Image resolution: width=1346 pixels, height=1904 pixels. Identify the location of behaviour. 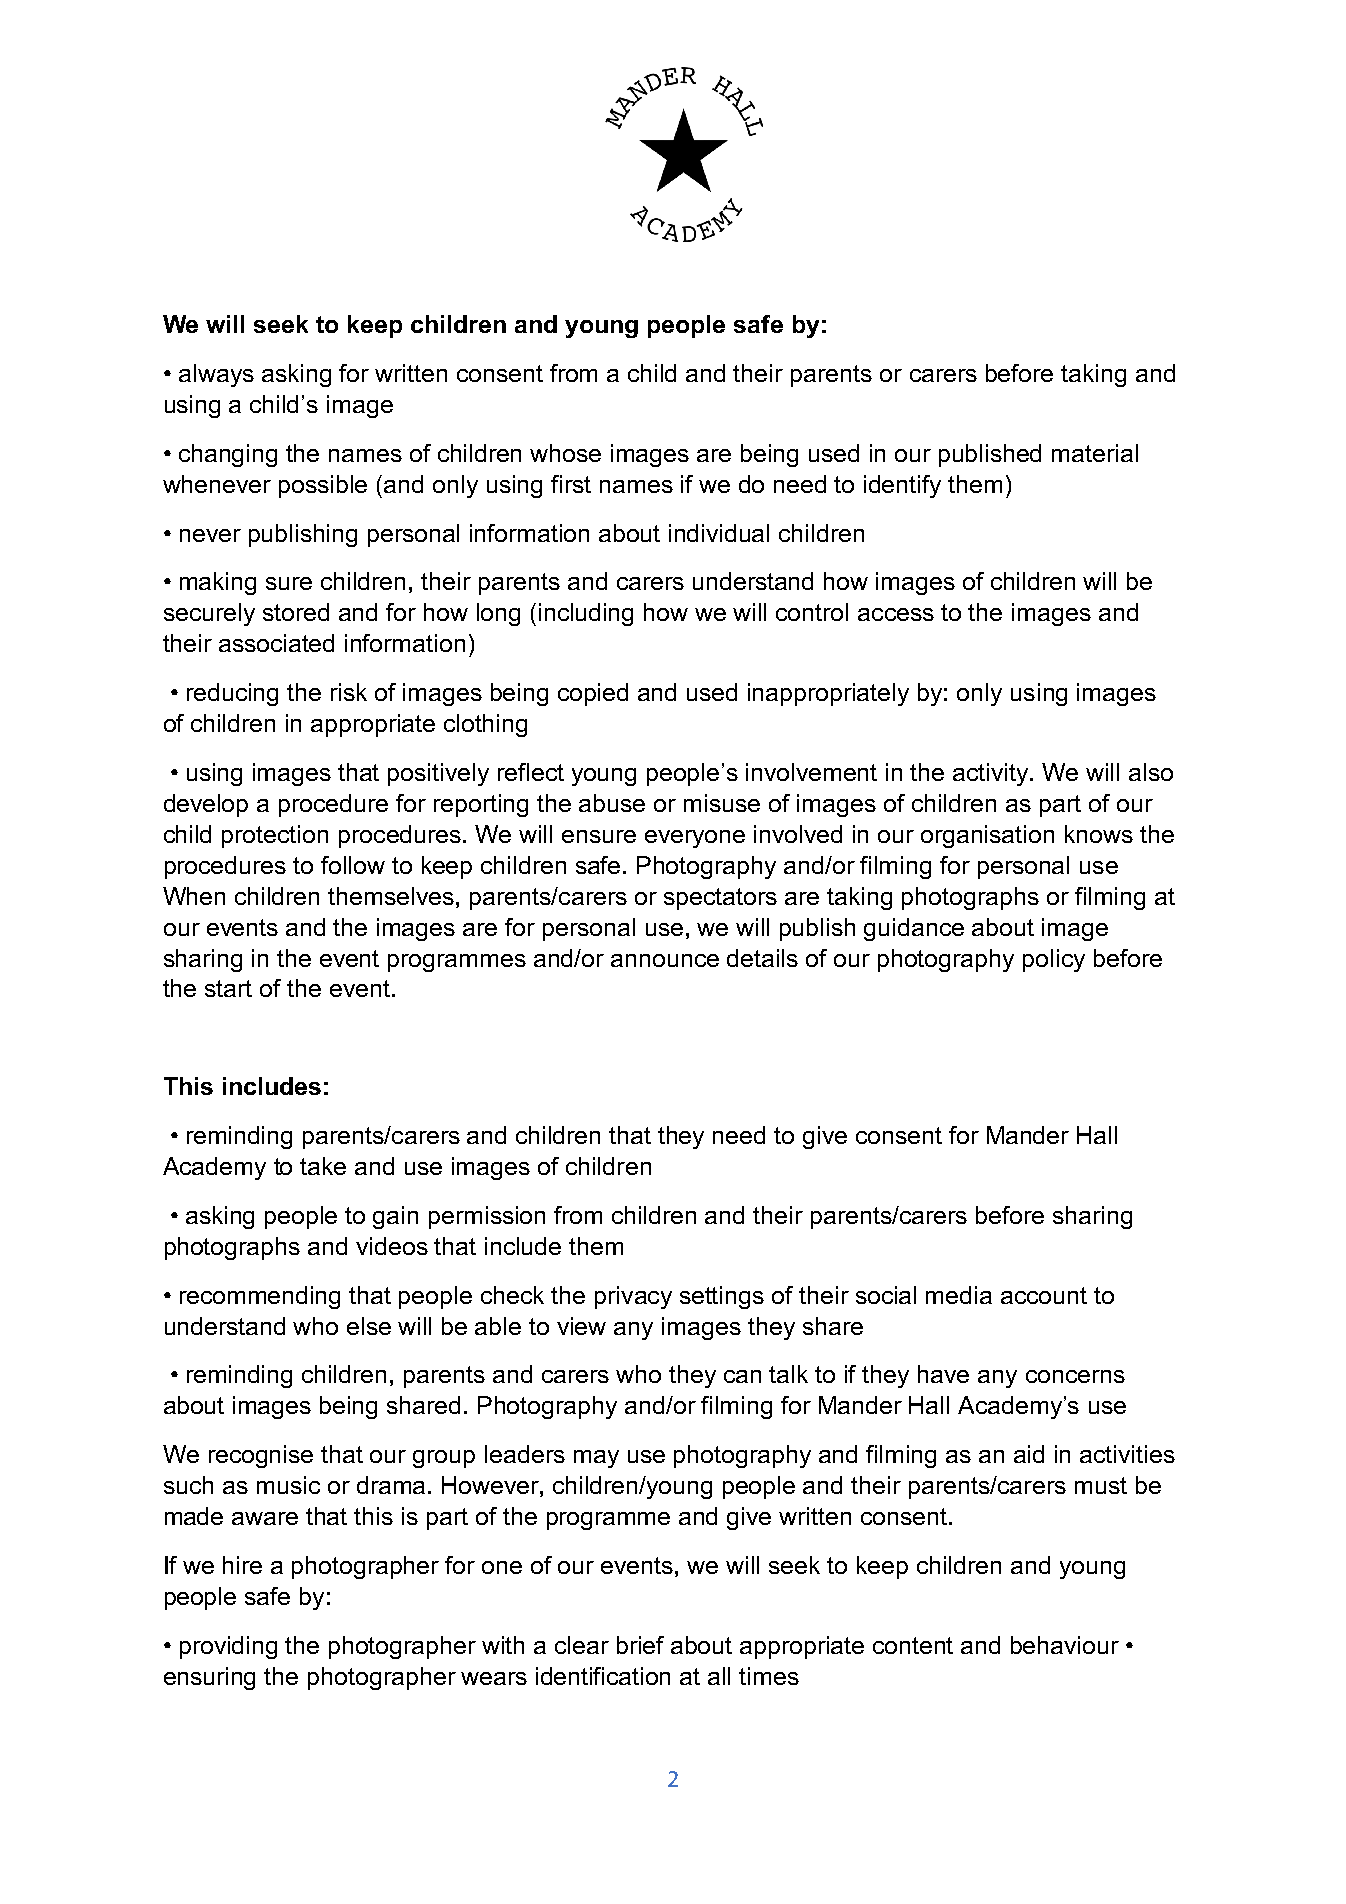
(1065, 1645).
